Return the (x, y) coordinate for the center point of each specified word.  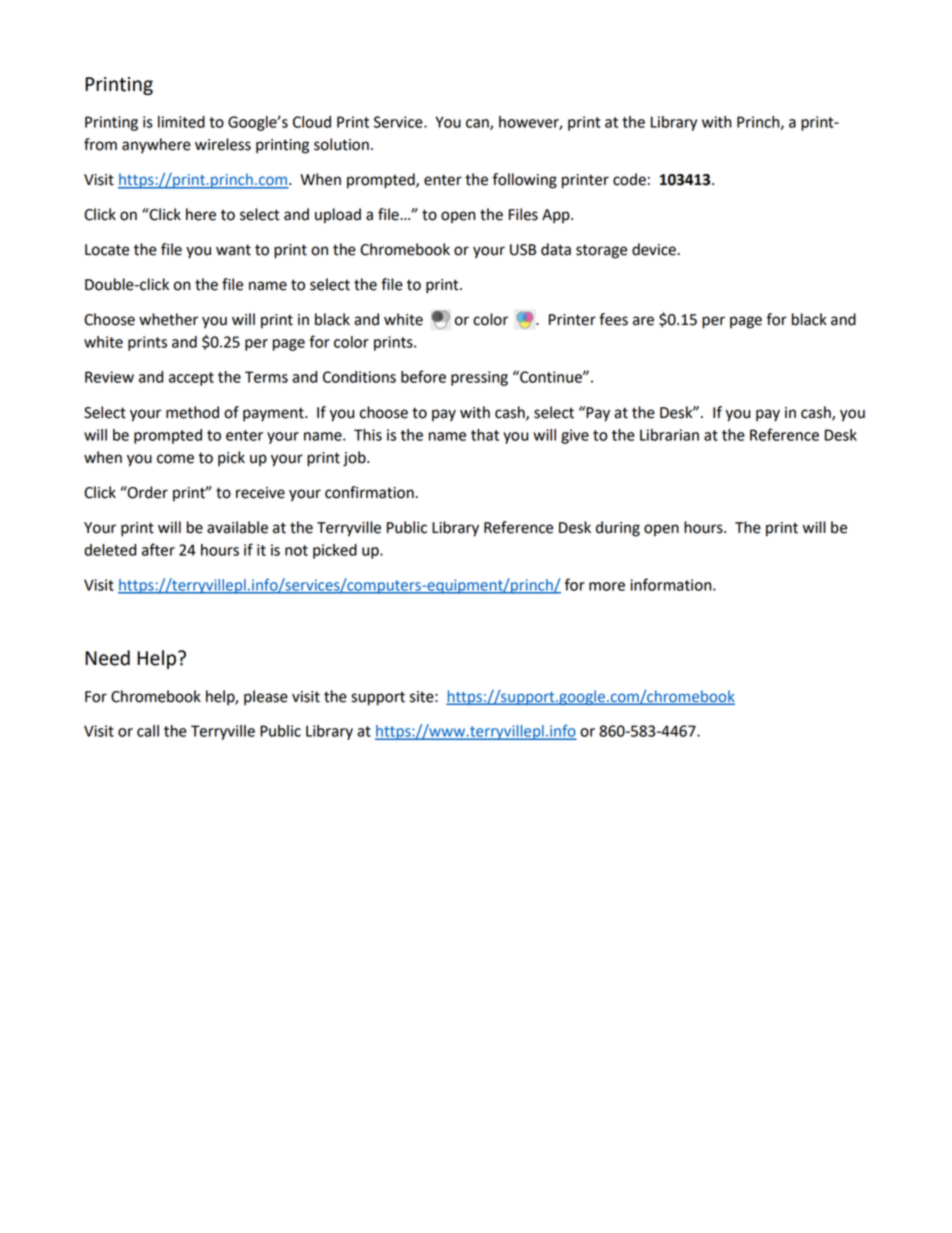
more (607, 586)
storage (601, 251)
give (575, 436)
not (296, 550)
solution (341, 144)
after (158, 549)
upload (338, 216)
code (629, 179)
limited (181, 122)
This (368, 435)
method (192, 412)
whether (168, 319)
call (148, 731)
